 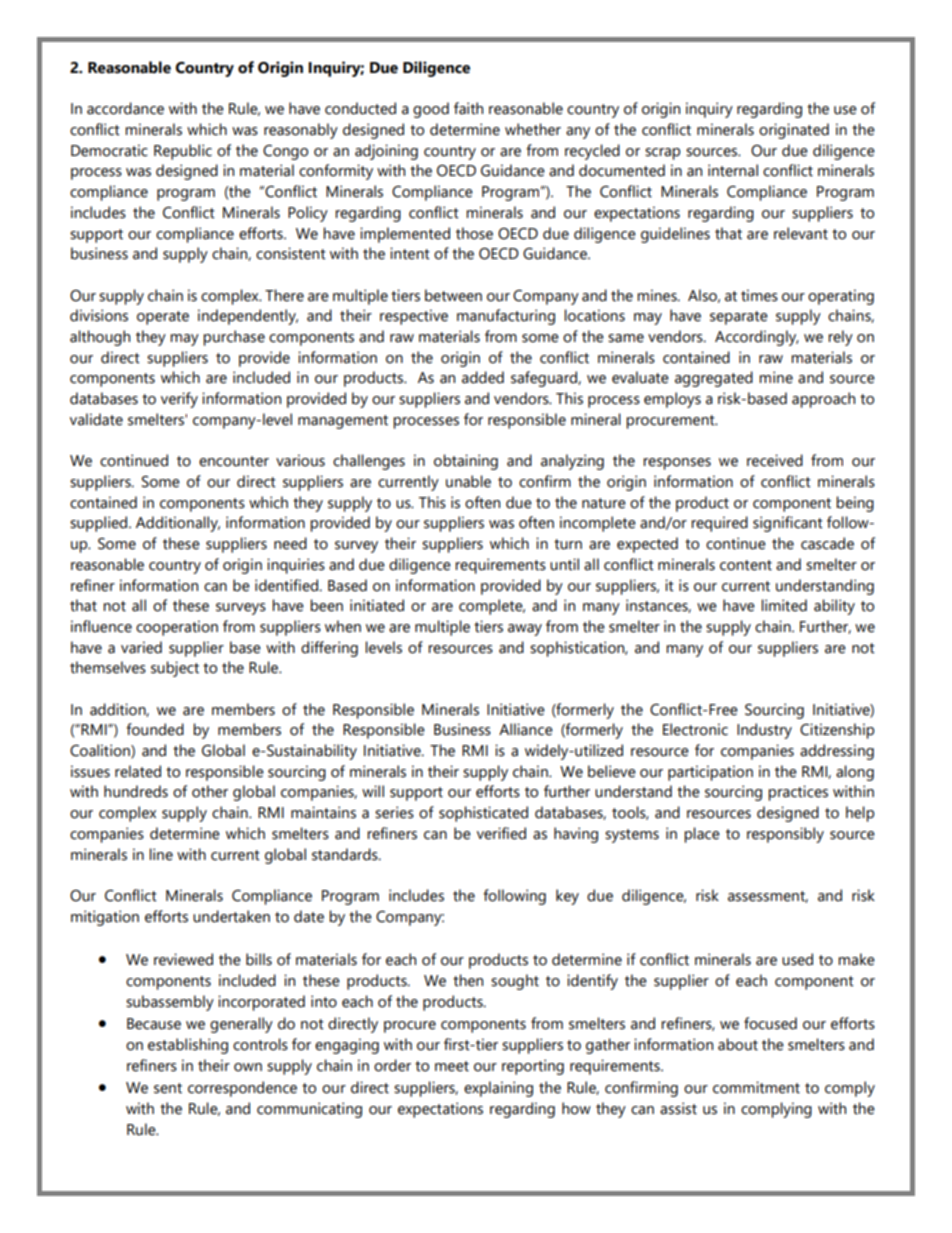 I want to click on Republic, so click(x=183, y=152).
